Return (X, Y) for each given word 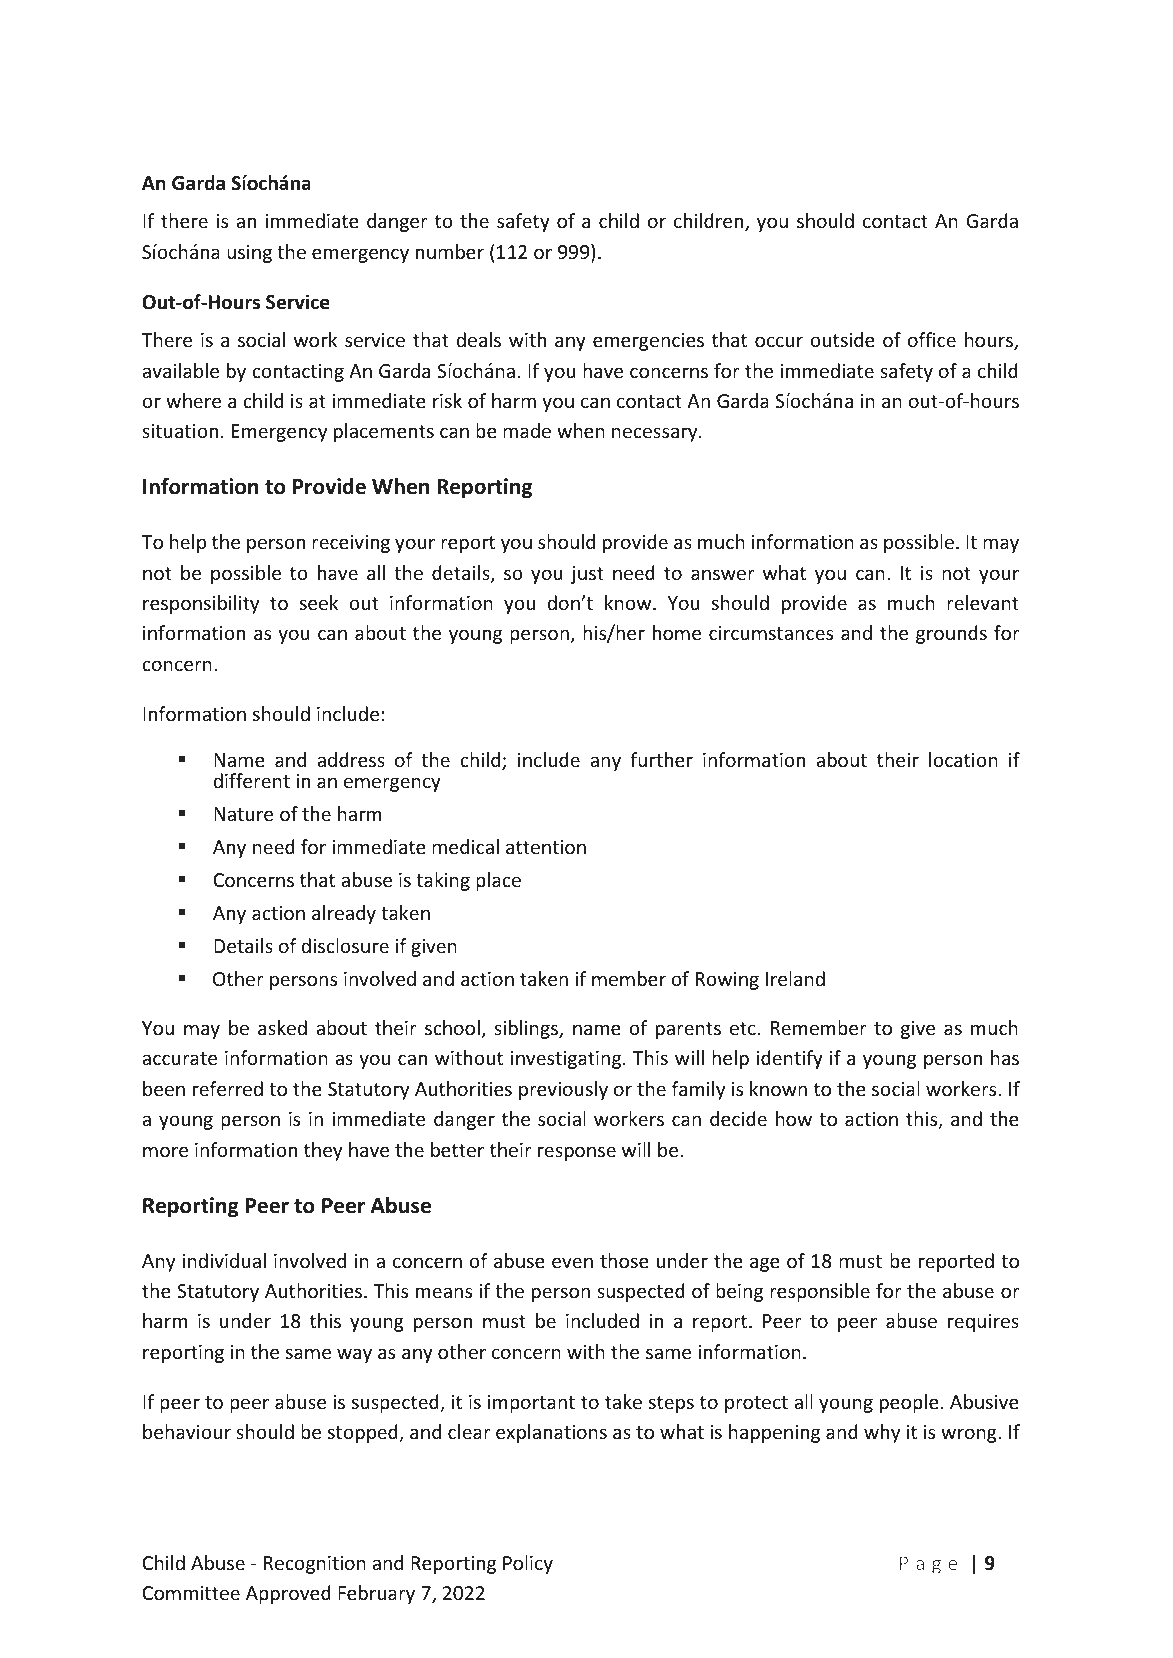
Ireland (795, 978)
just (587, 575)
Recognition (315, 1565)
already (344, 914)
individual (224, 1260)
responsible (820, 1292)
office (932, 339)
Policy (528, 1564)
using (249, 254)
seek (319, 602)
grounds (951, 634)
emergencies (648, 342)
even (572, 1262)
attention (546, 847)
